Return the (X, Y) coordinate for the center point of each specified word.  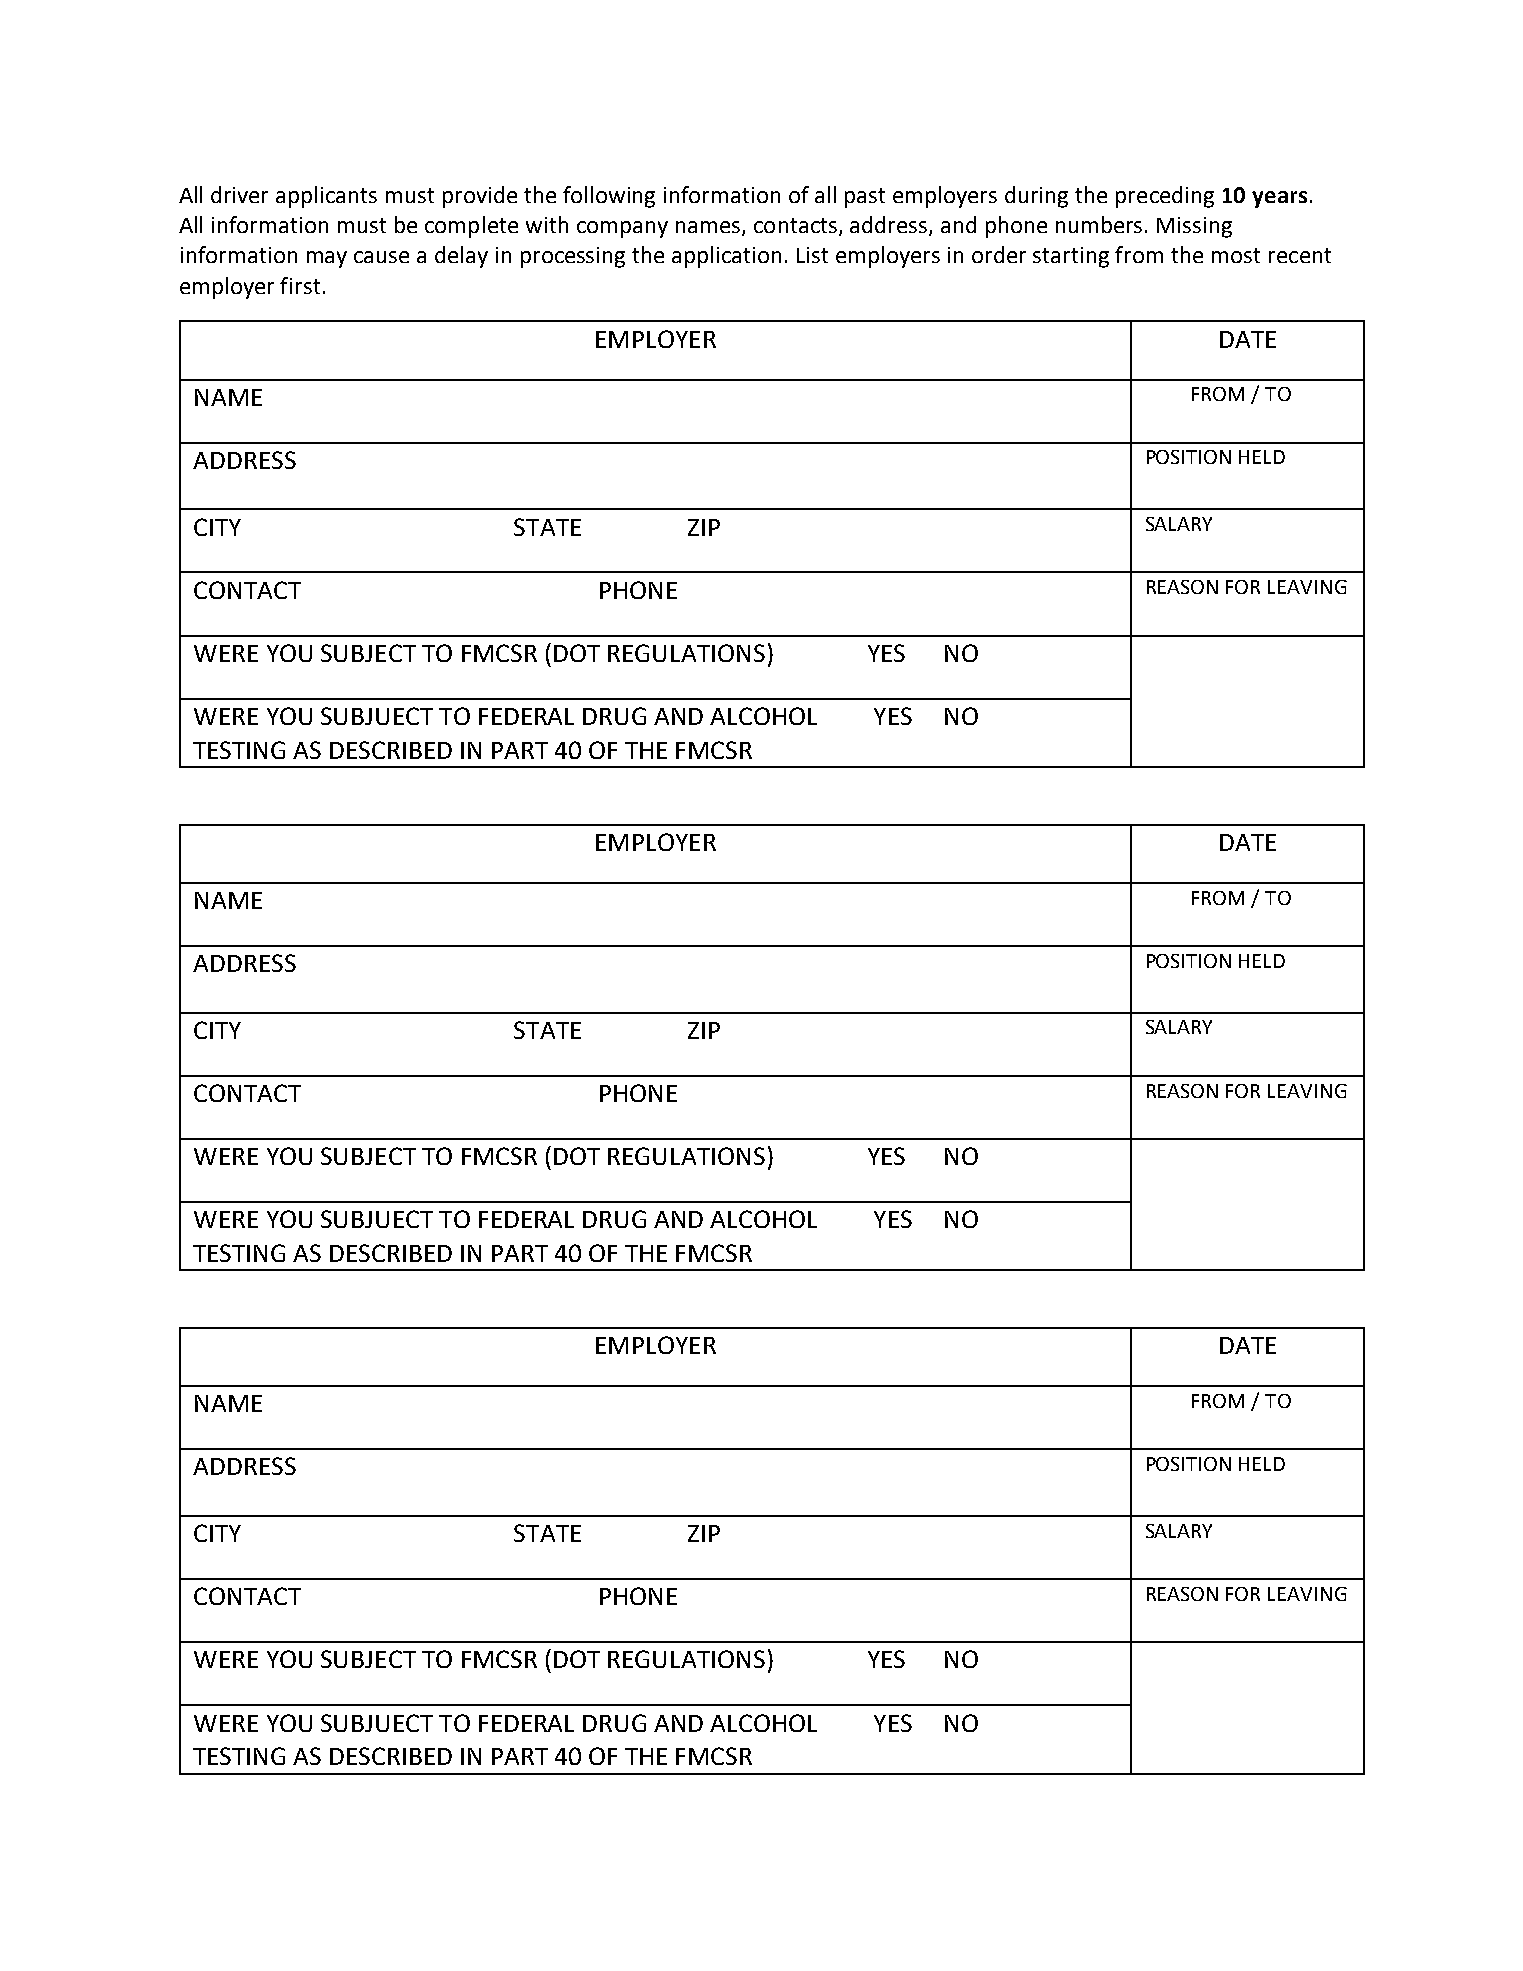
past (865, 198)
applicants (326, 197)
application (726, 257)
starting (1071, 257)
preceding (1165, 197)
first (300, 285)
